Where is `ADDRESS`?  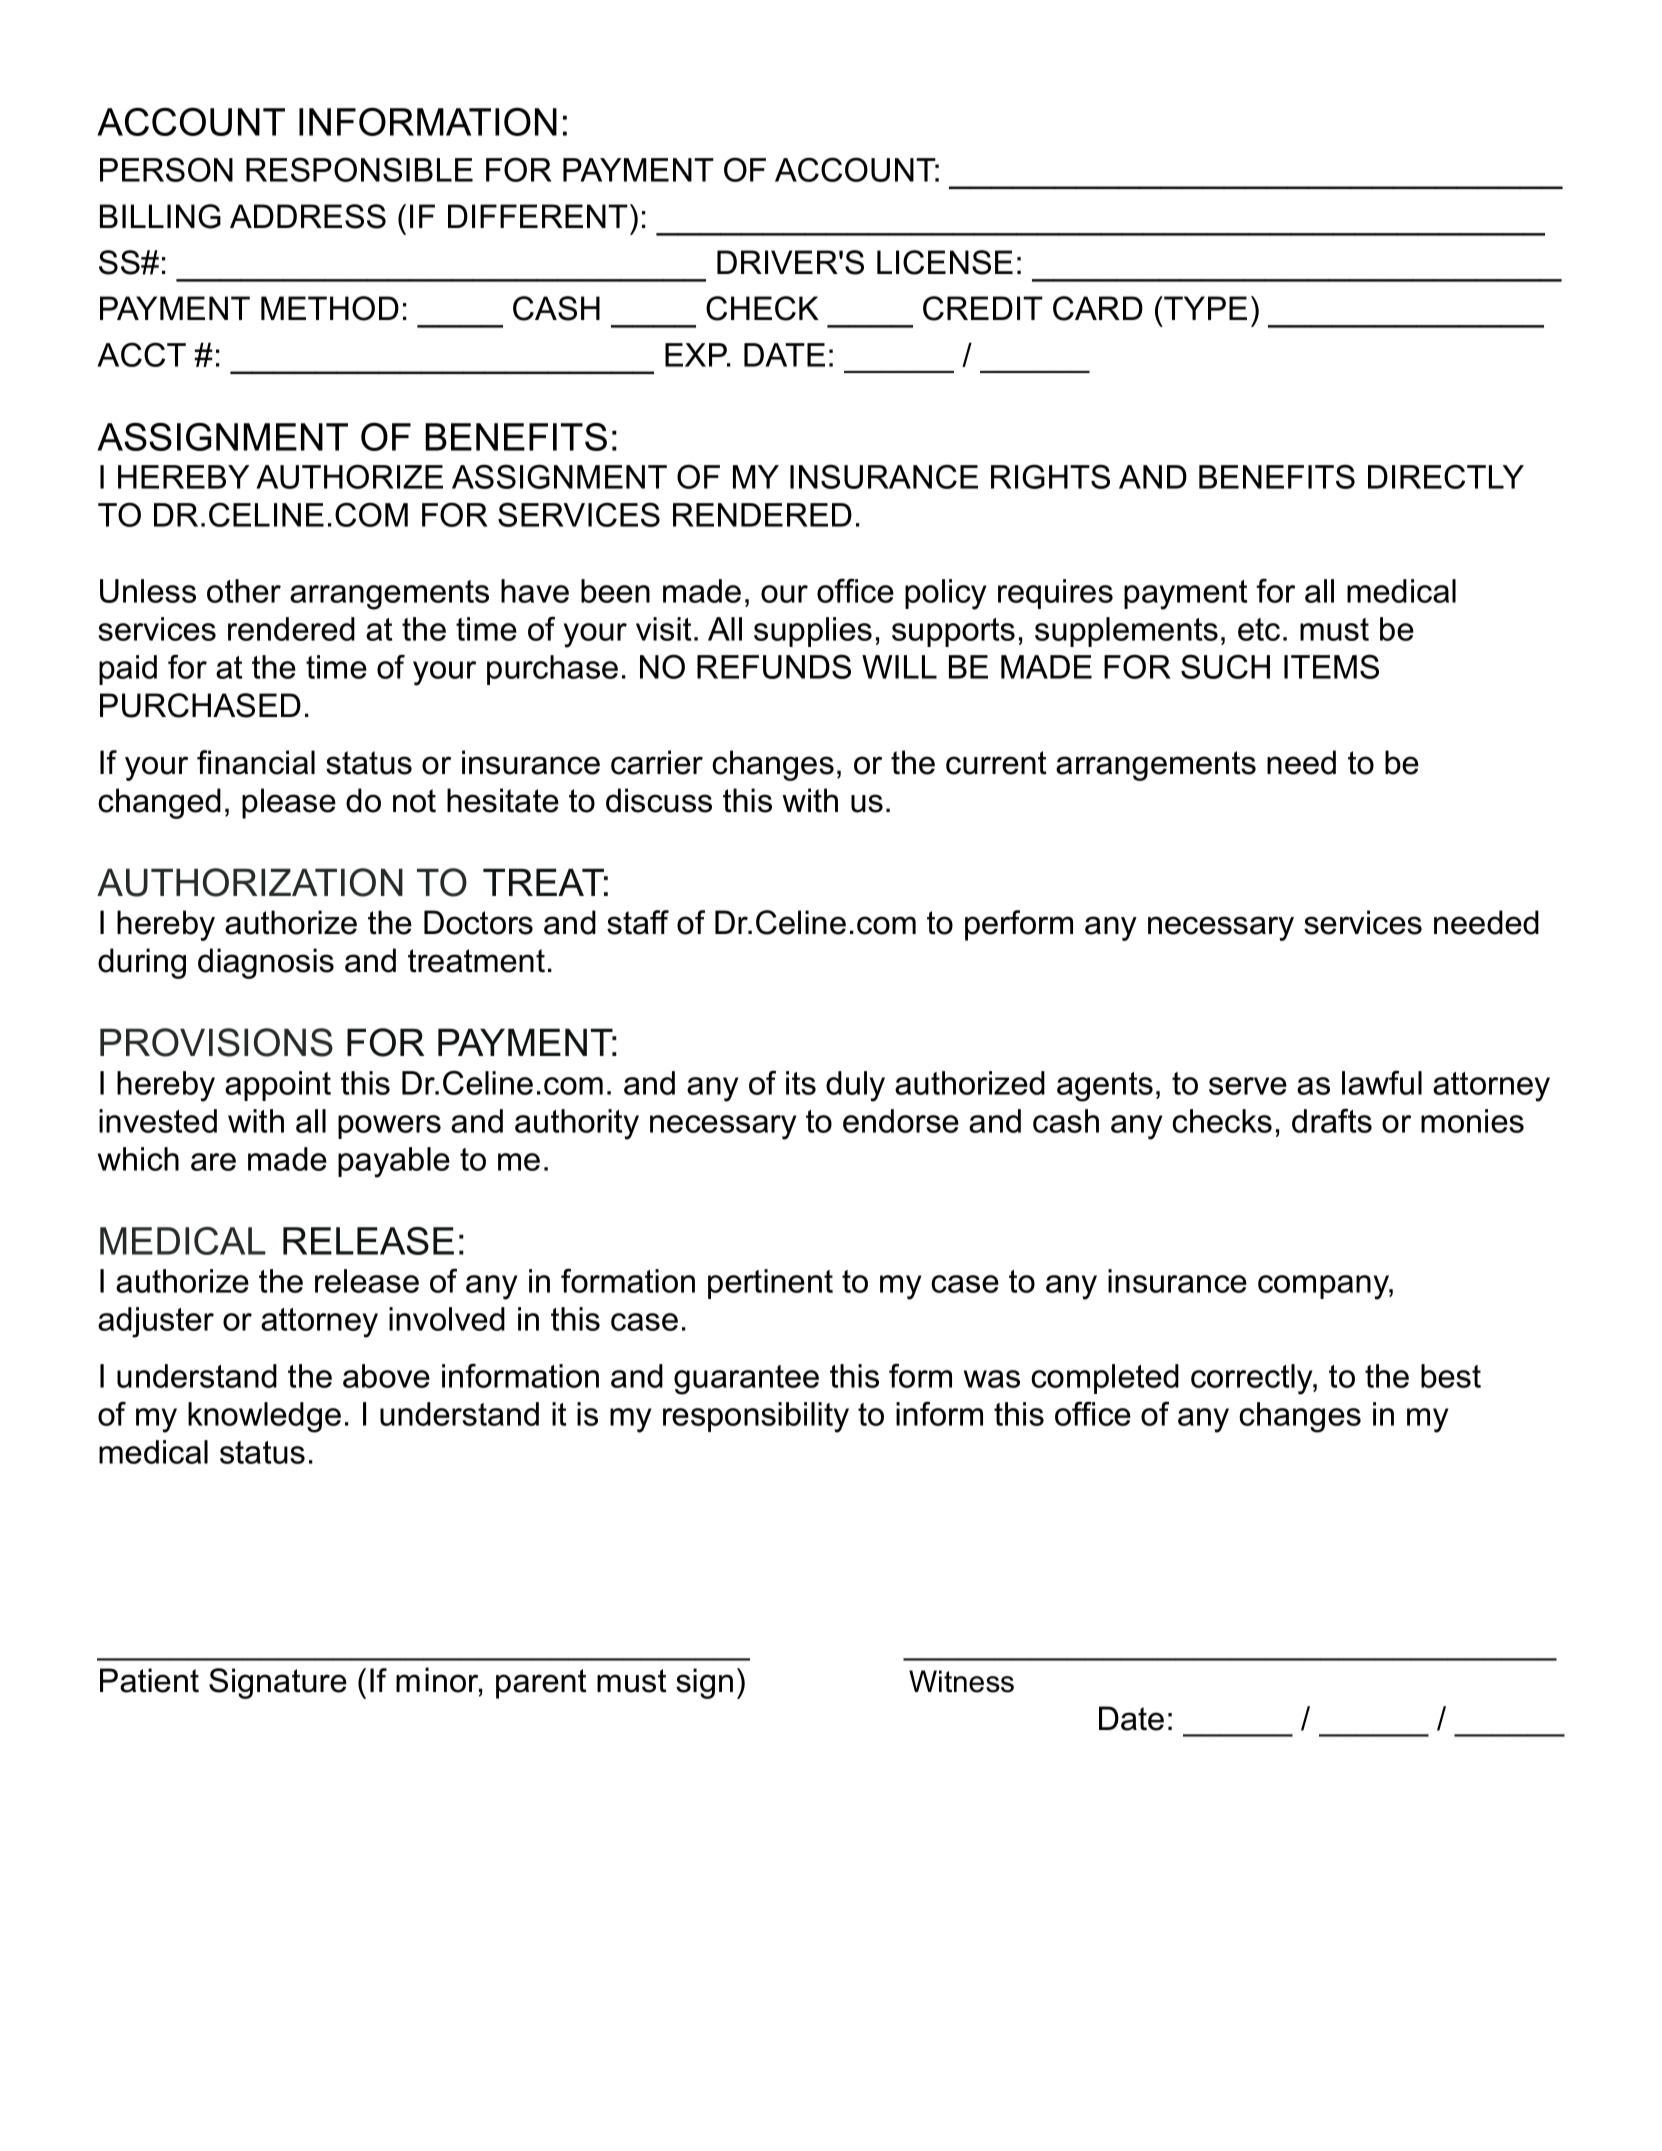 ADDRESS is located at coordinates (308, 216).
